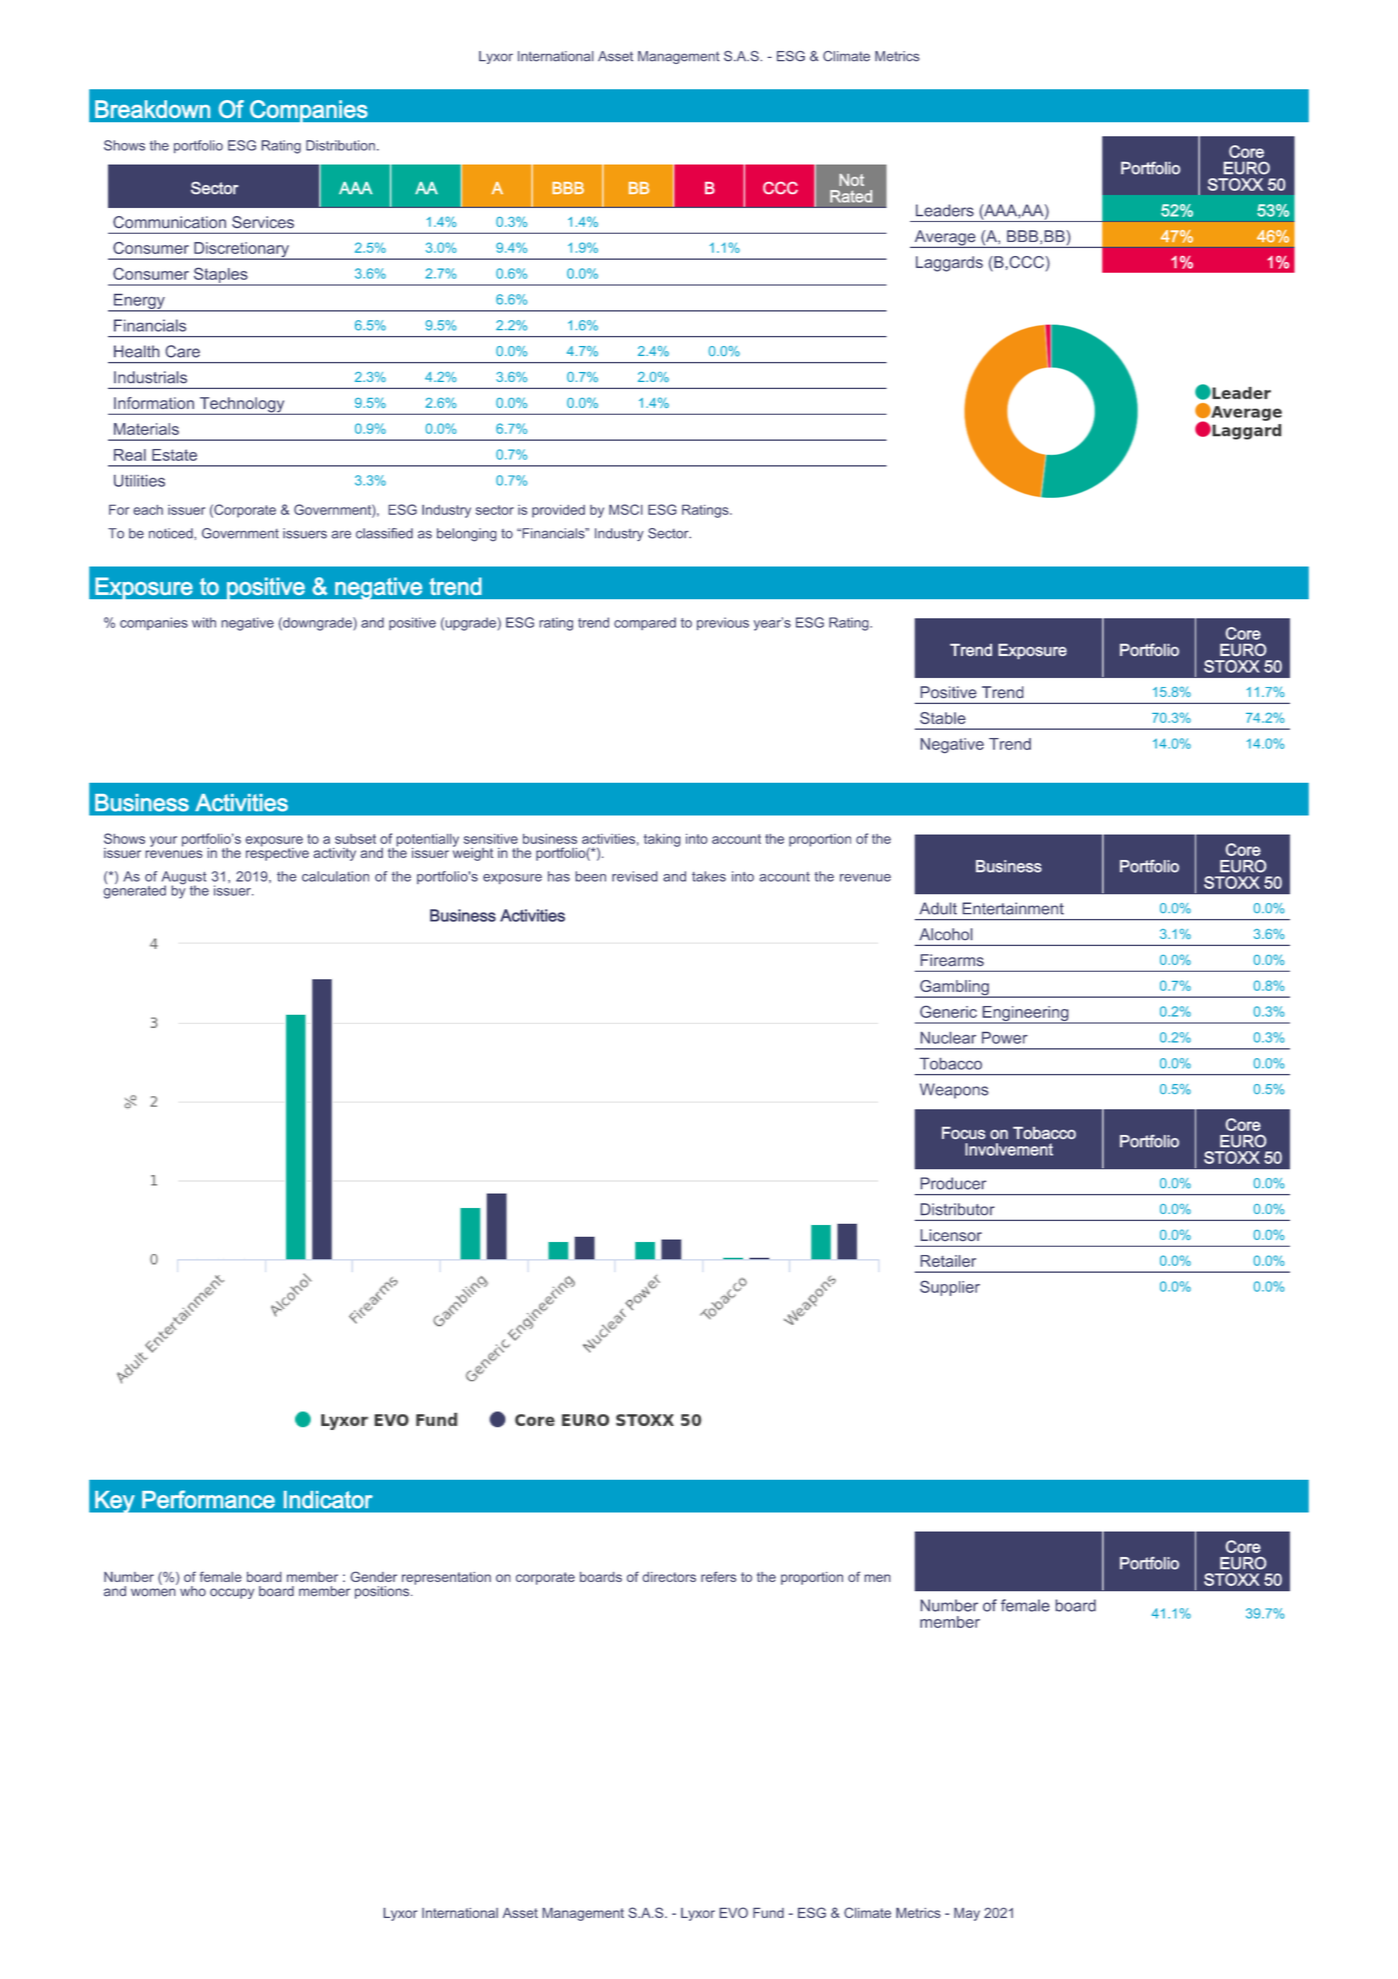 This document has height=1979, width=1398. I want to click on directors, so click(669, 1577).
